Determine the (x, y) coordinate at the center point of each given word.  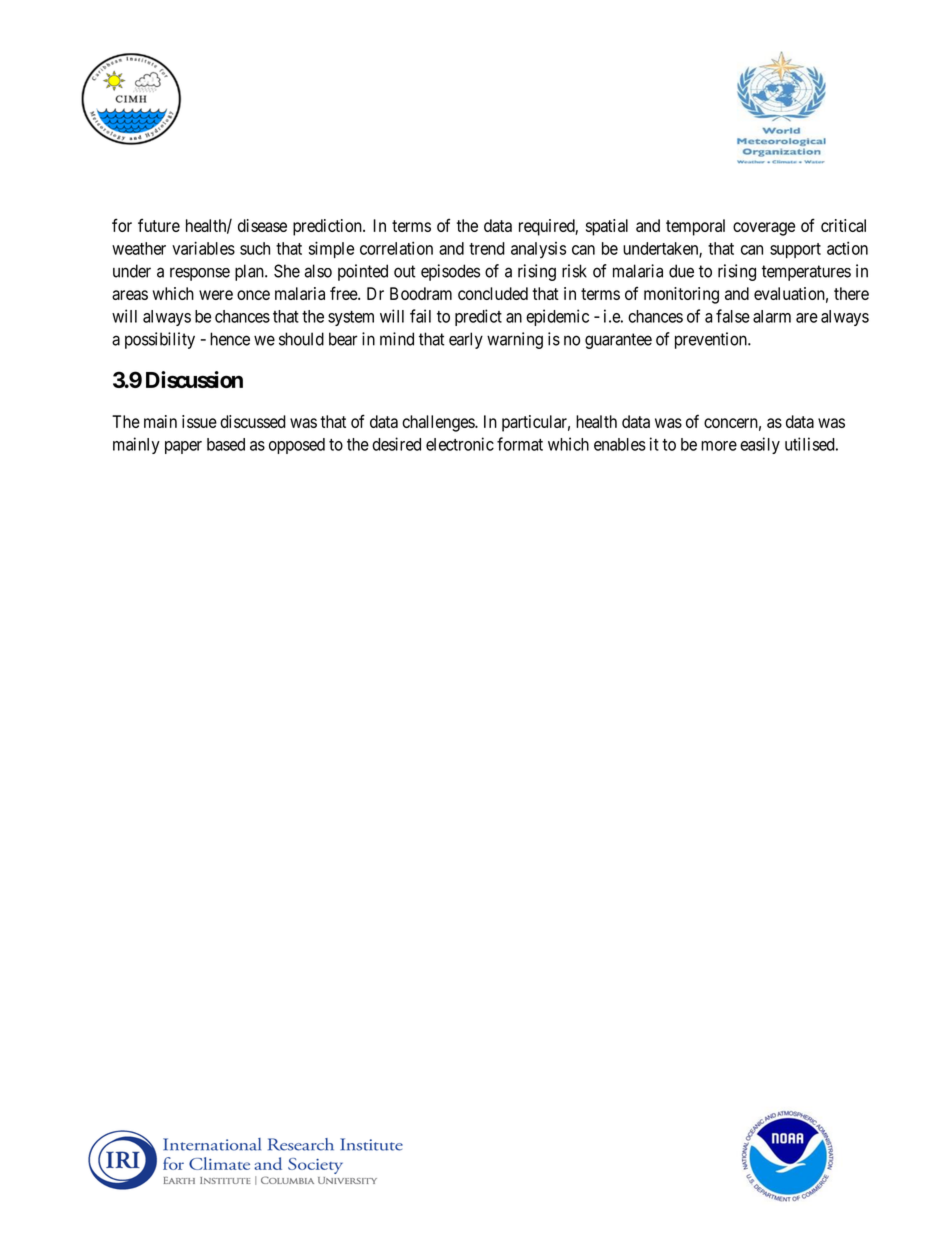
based (226, 444)
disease (262, 225)
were (216, 295)
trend (487, 248)
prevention (712, 340)
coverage (764, 229)
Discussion (194, 379)
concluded (493, 293)
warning (515, 340)
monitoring (681, 295)
